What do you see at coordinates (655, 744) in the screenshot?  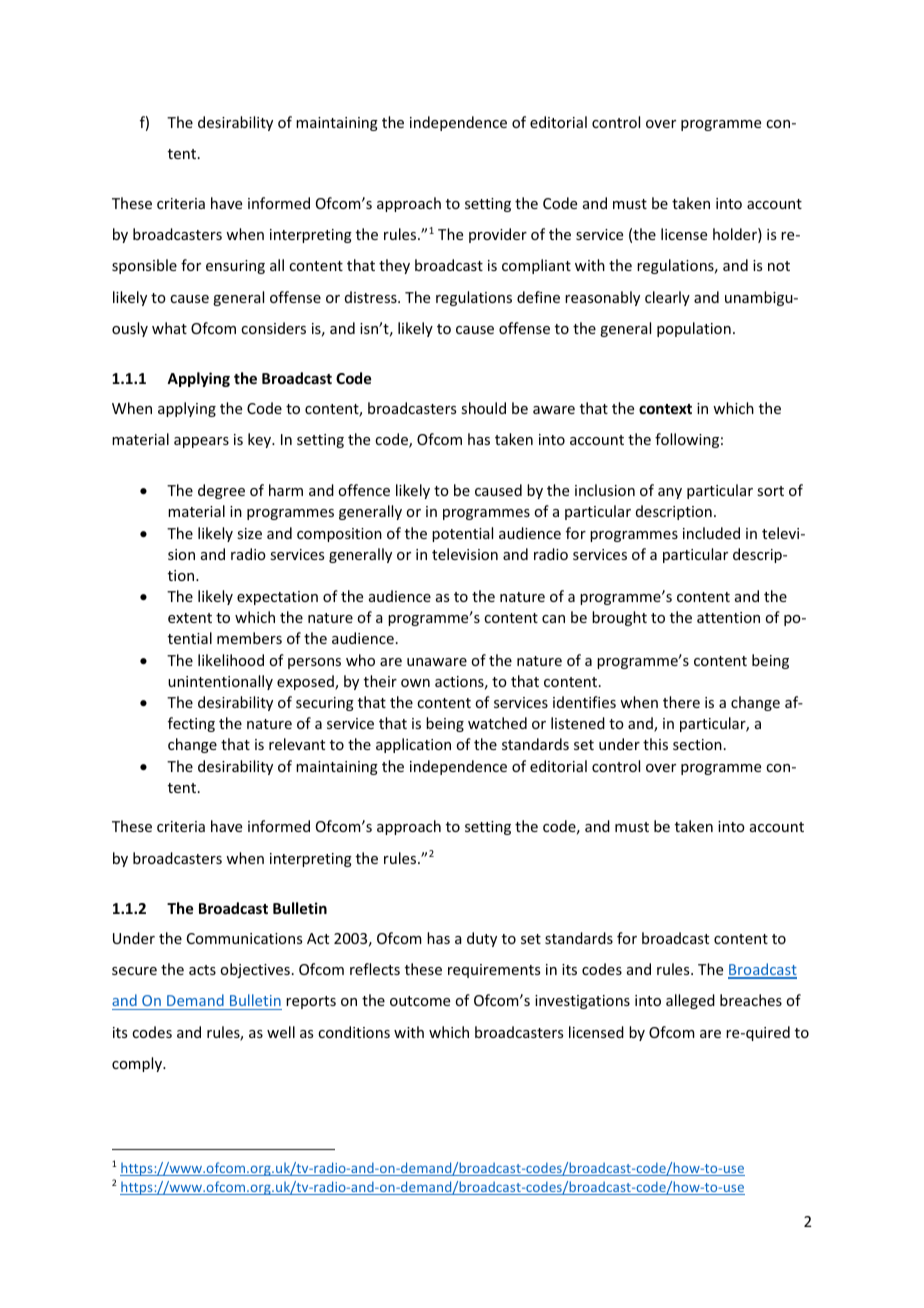 I see `this` at bounding box center [655, 744].
